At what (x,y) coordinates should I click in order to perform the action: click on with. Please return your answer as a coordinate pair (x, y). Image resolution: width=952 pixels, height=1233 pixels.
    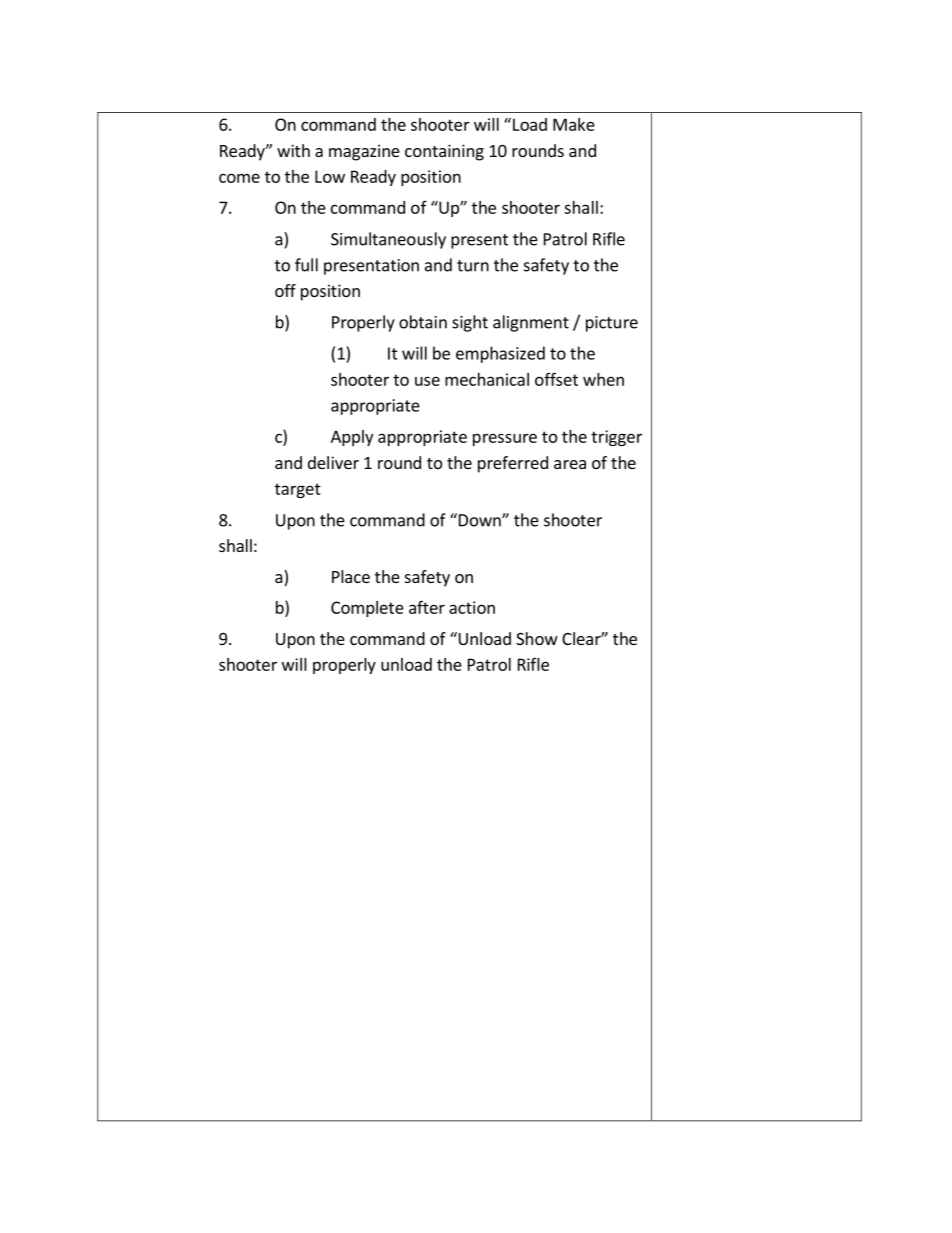
    Looking at the image, I should click on (293, 150).
